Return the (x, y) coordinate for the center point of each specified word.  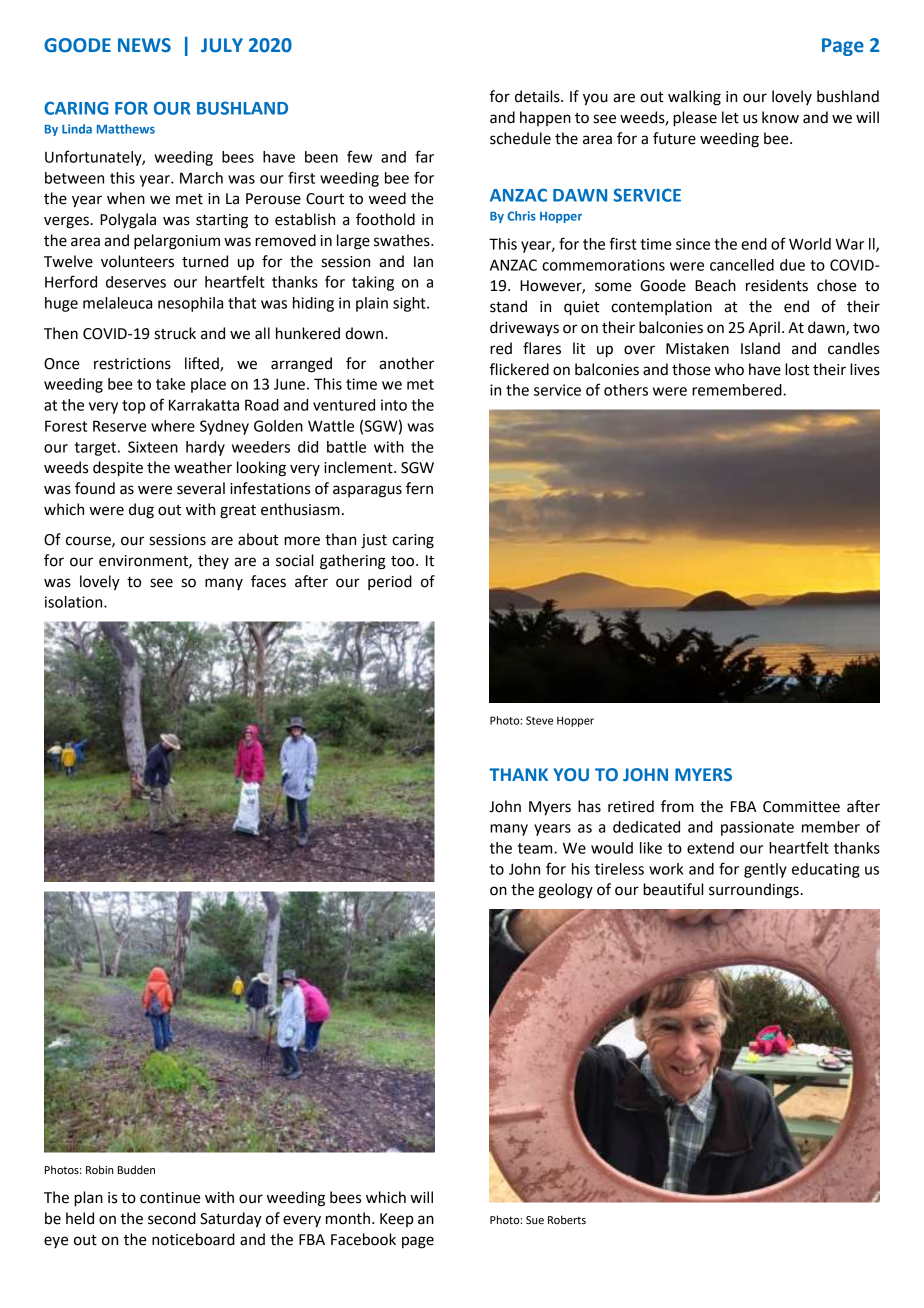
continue (170, 1198)
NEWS (144, 45)
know (780, 117)
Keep (397, 1220)
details (538, 96)
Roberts (567, 1219)
